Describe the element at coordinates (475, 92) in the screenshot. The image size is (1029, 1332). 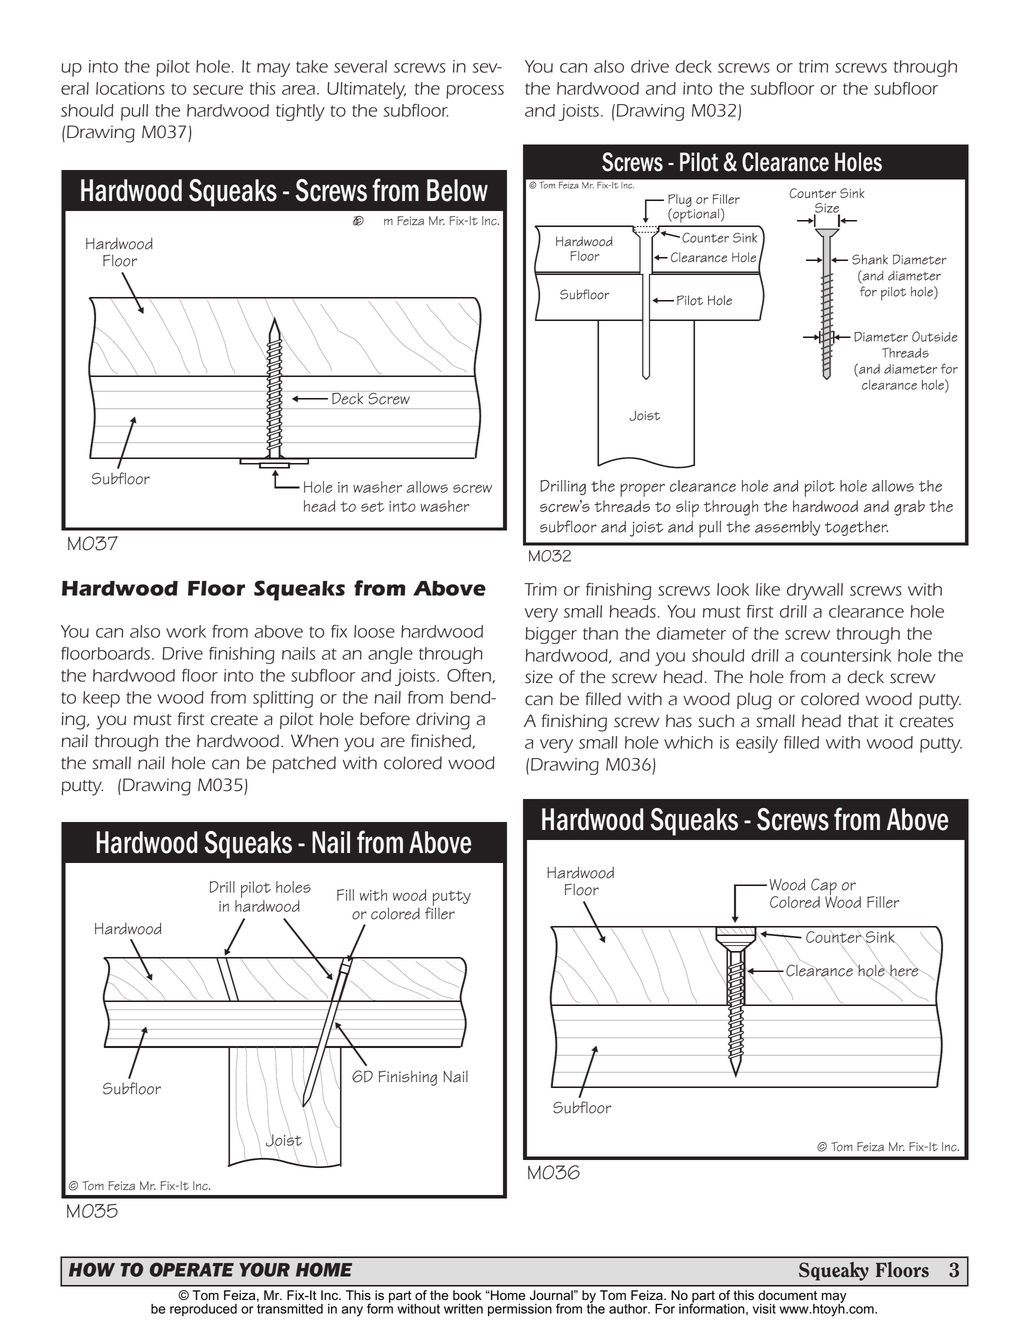
I see `process` at that location.
